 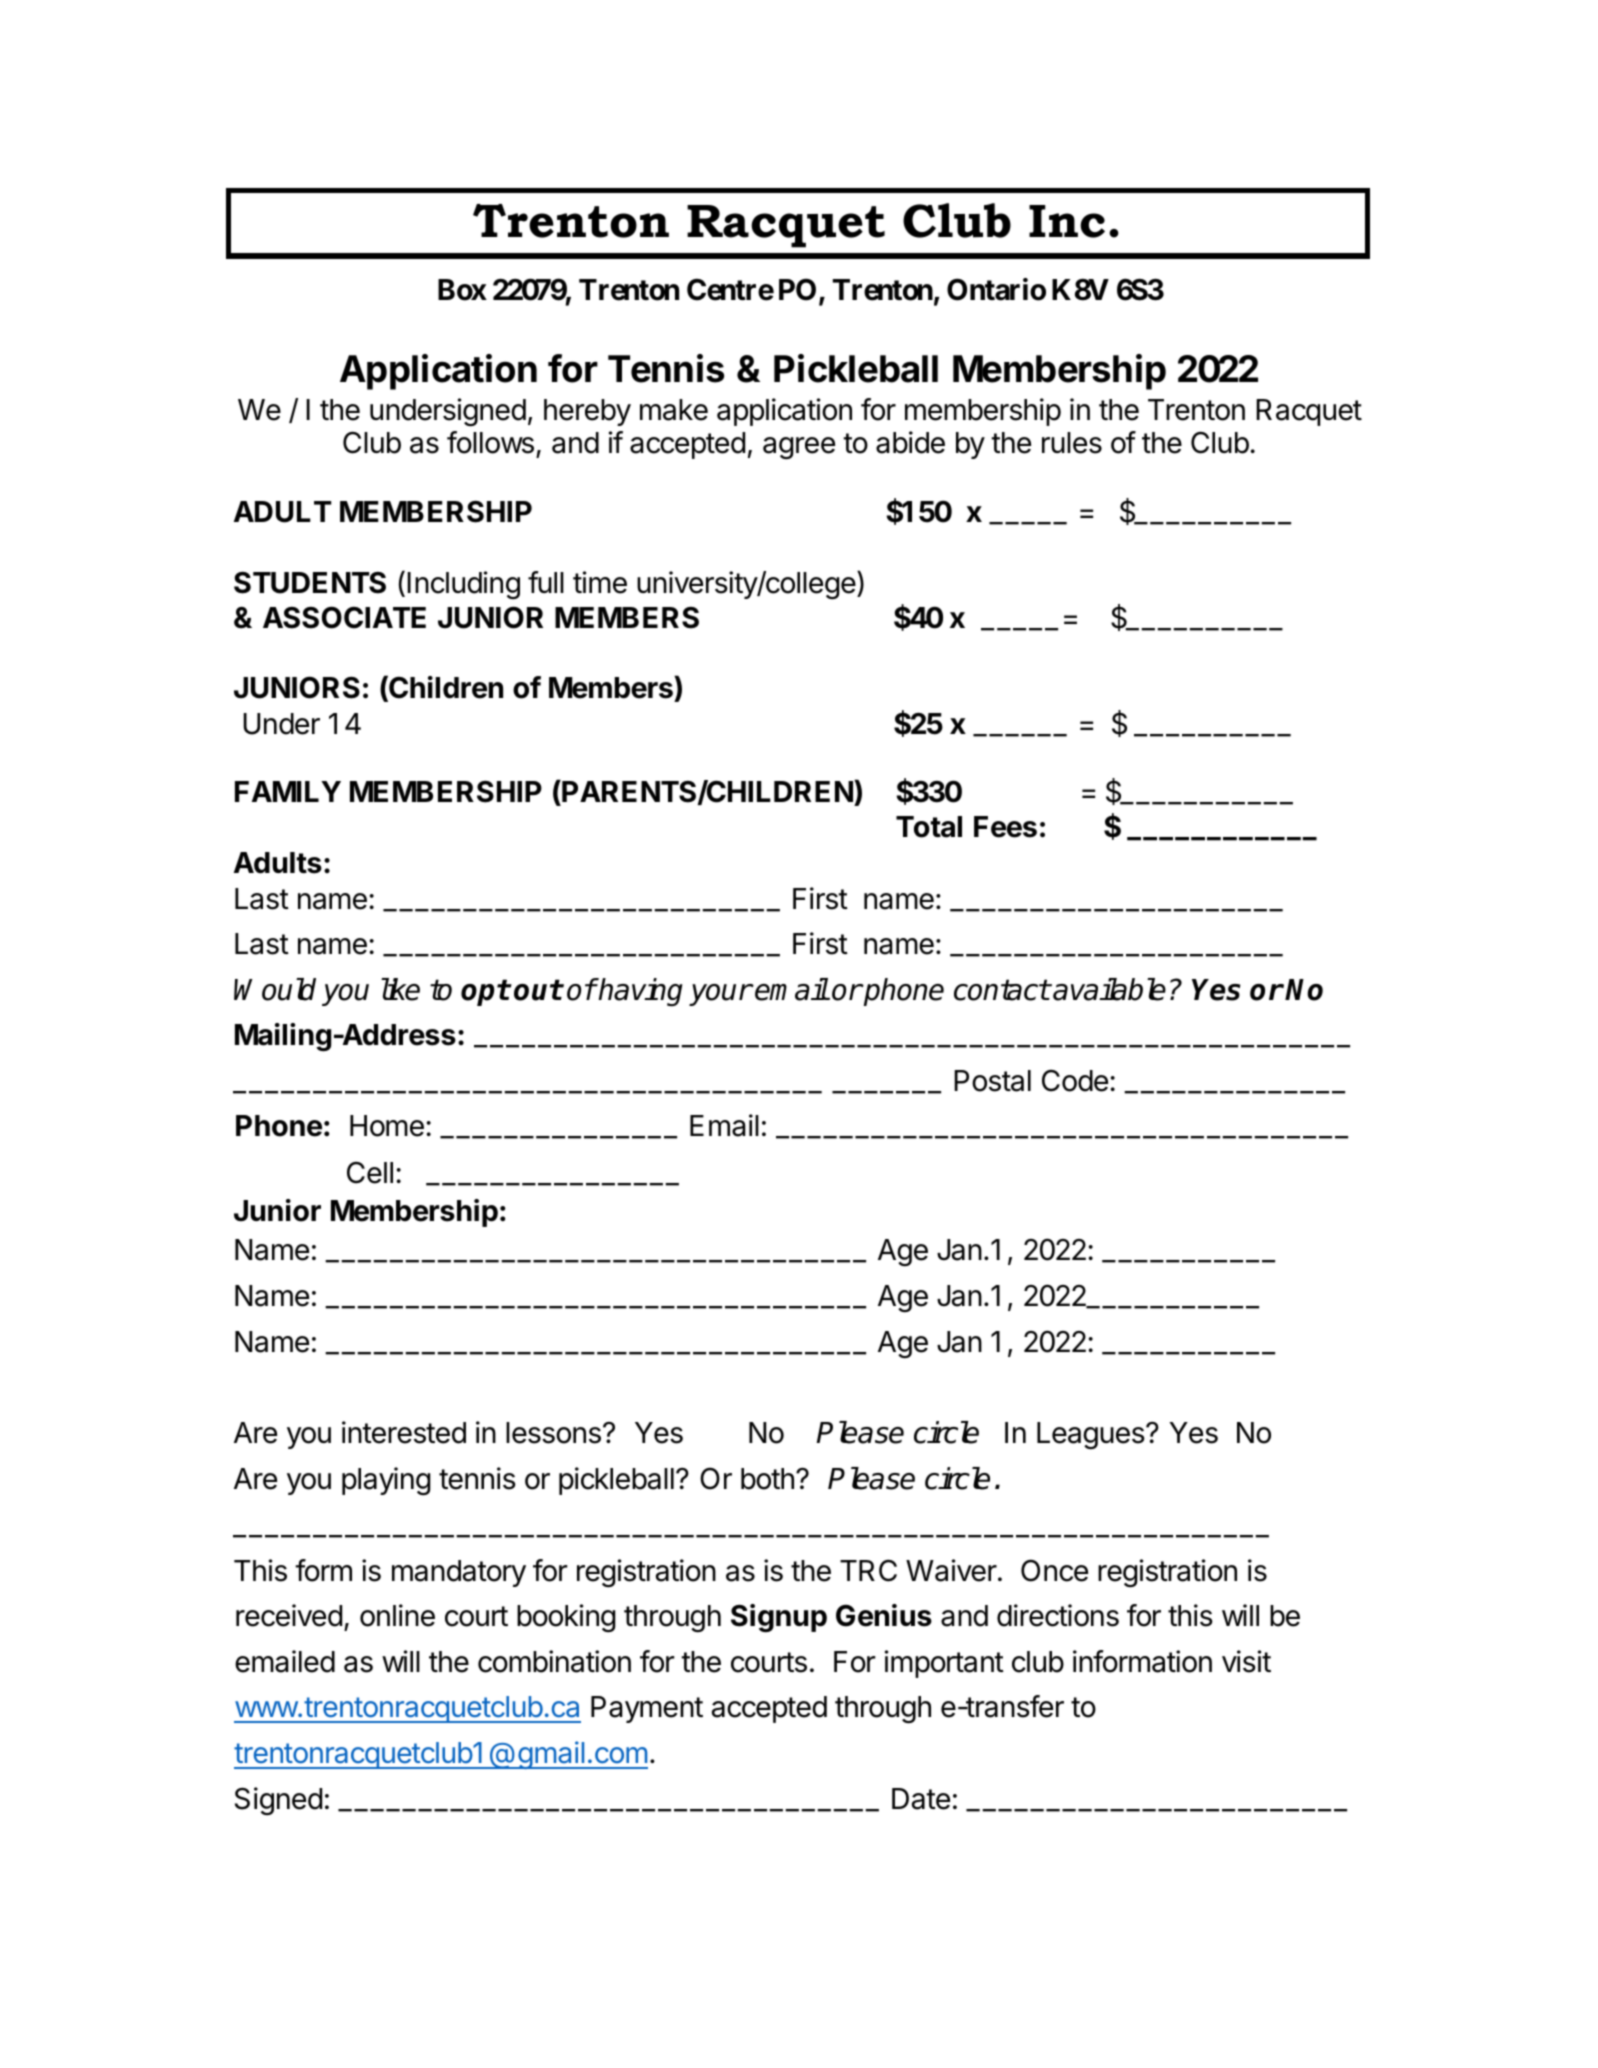 What do you see at coordinates (397, 1615) in the screenshot?
I see `online` at bounding box center [397, 1615].
